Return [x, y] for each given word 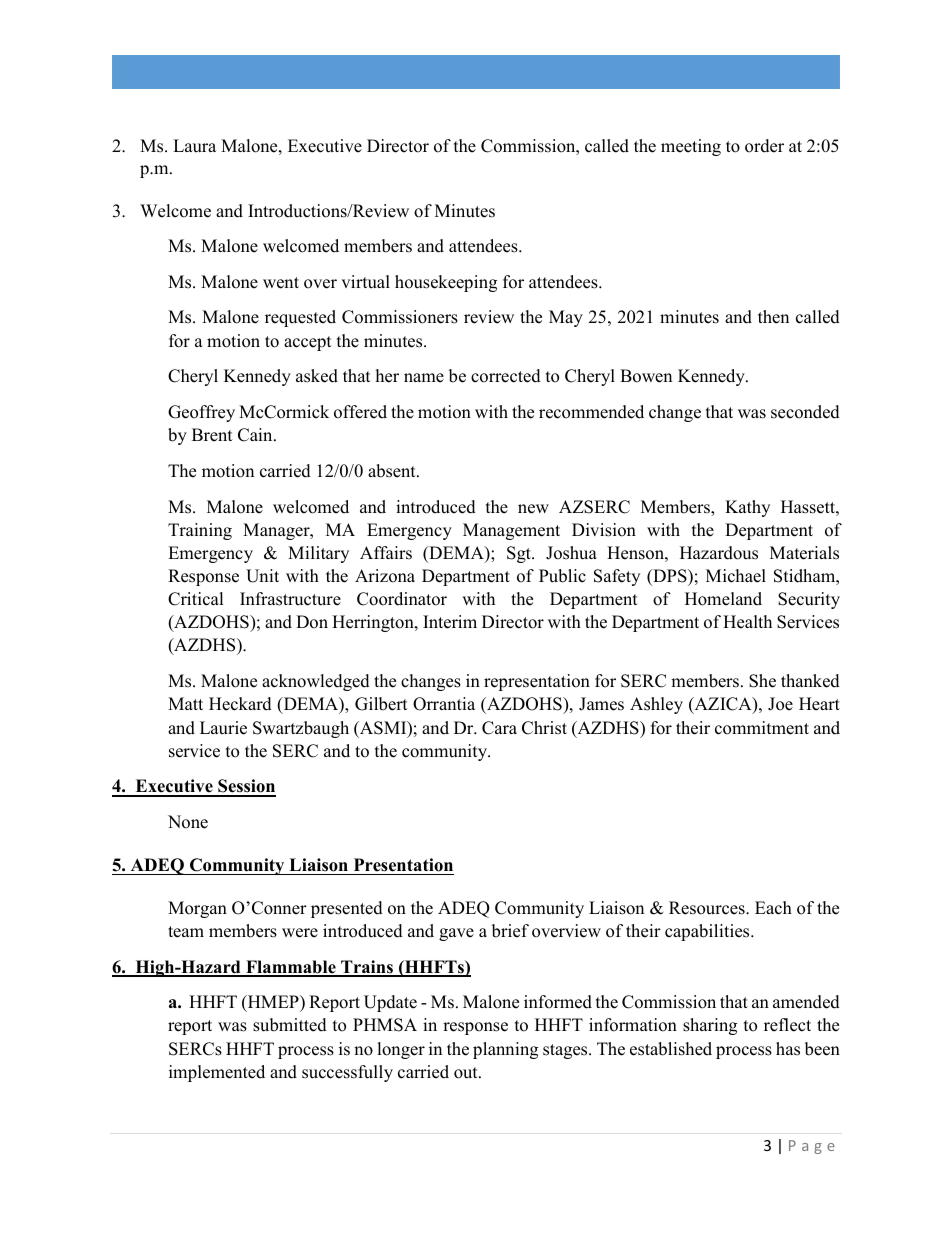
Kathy [747, 508]
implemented [217, 1073]
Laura [194, 146]
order [764, 146]
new [533, 509]
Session [246, 787]
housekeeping [446, 283]
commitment [762, 728]
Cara [499, 728]
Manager [277, 531]
